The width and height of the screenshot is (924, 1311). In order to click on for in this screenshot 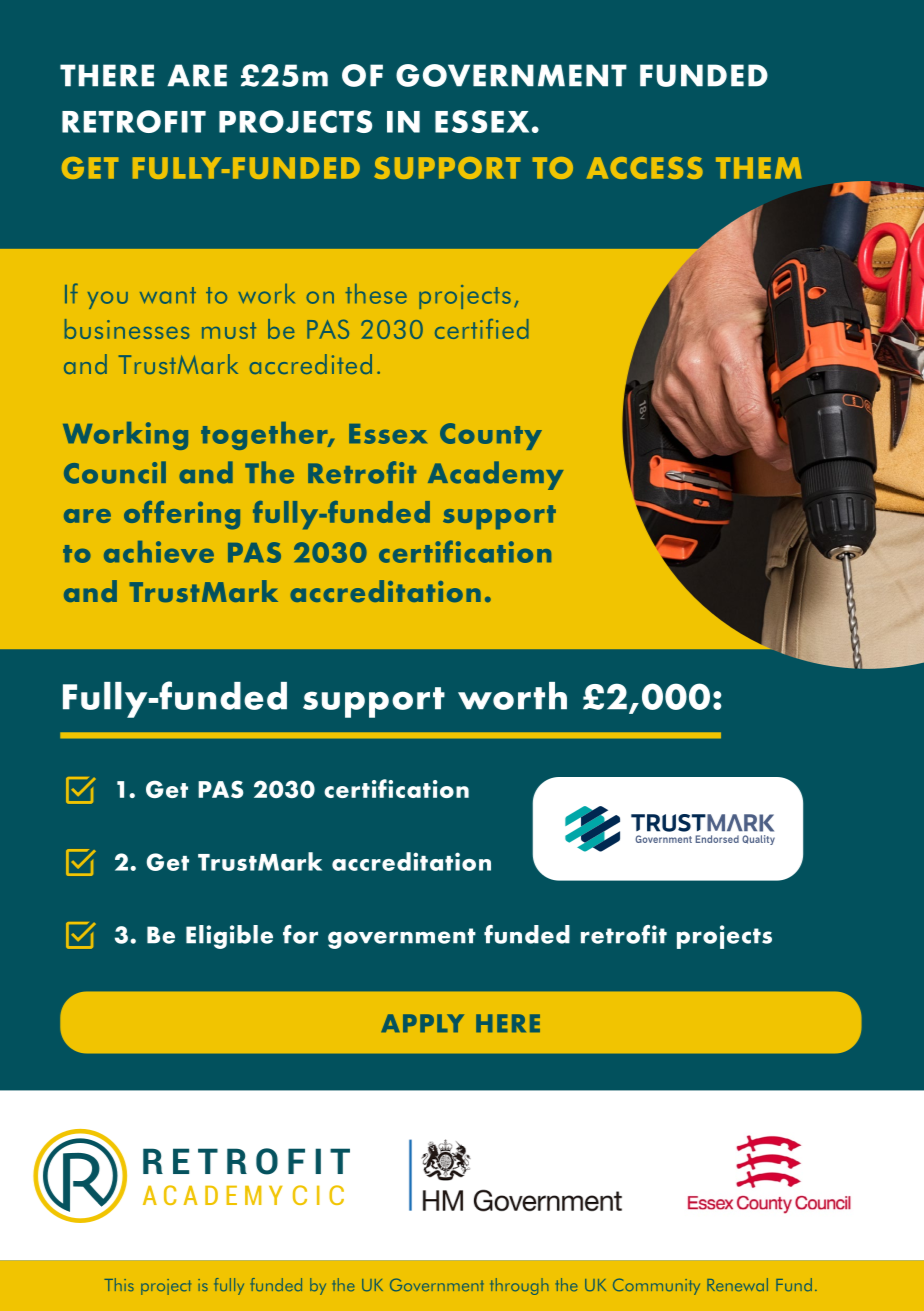, I will do `click(300, 934)`.
